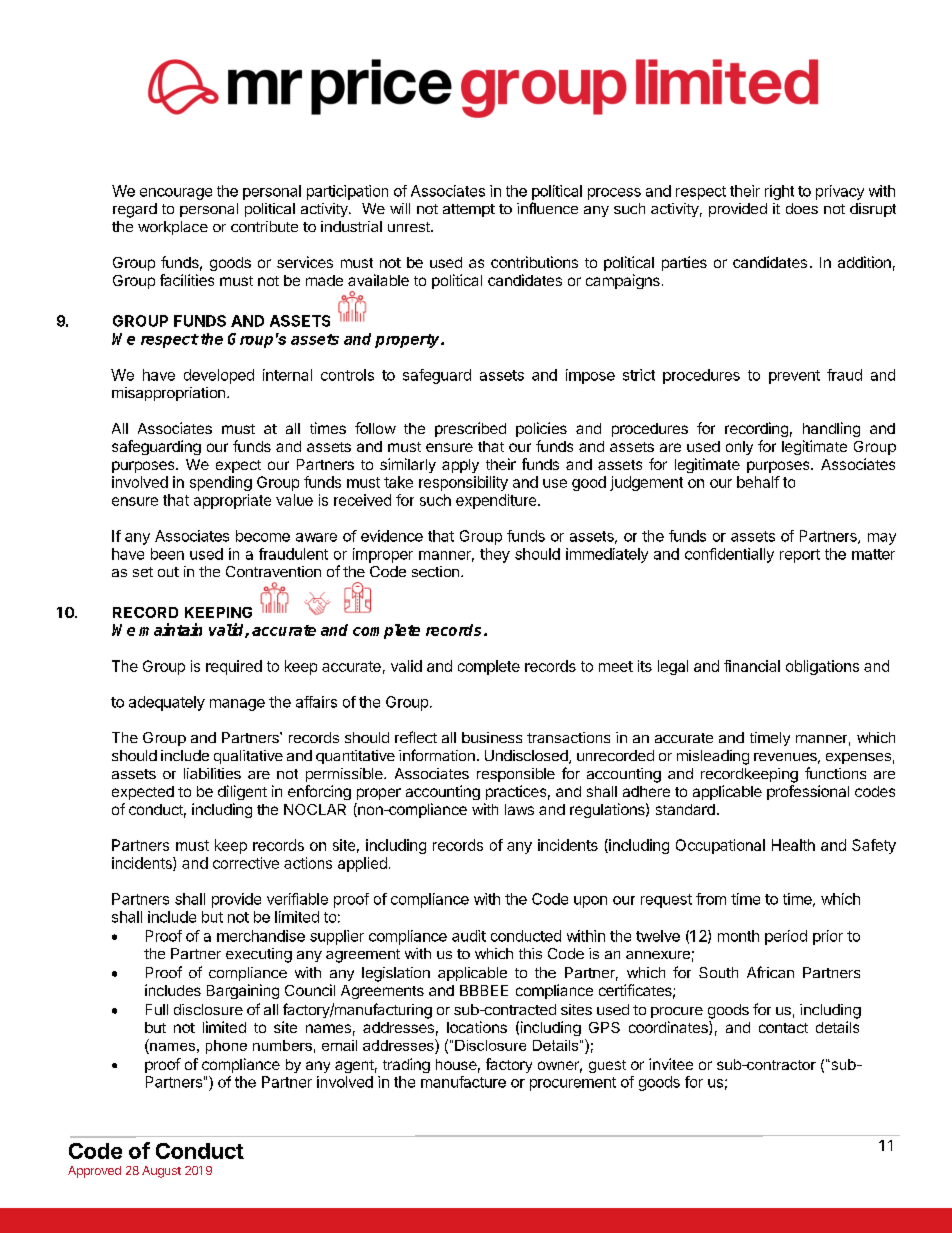 The width and height of the page is (952, 1233). What do you see at coordinates (822, 667) in the page?
I see `obligations` at bounding box center [822, 667].
